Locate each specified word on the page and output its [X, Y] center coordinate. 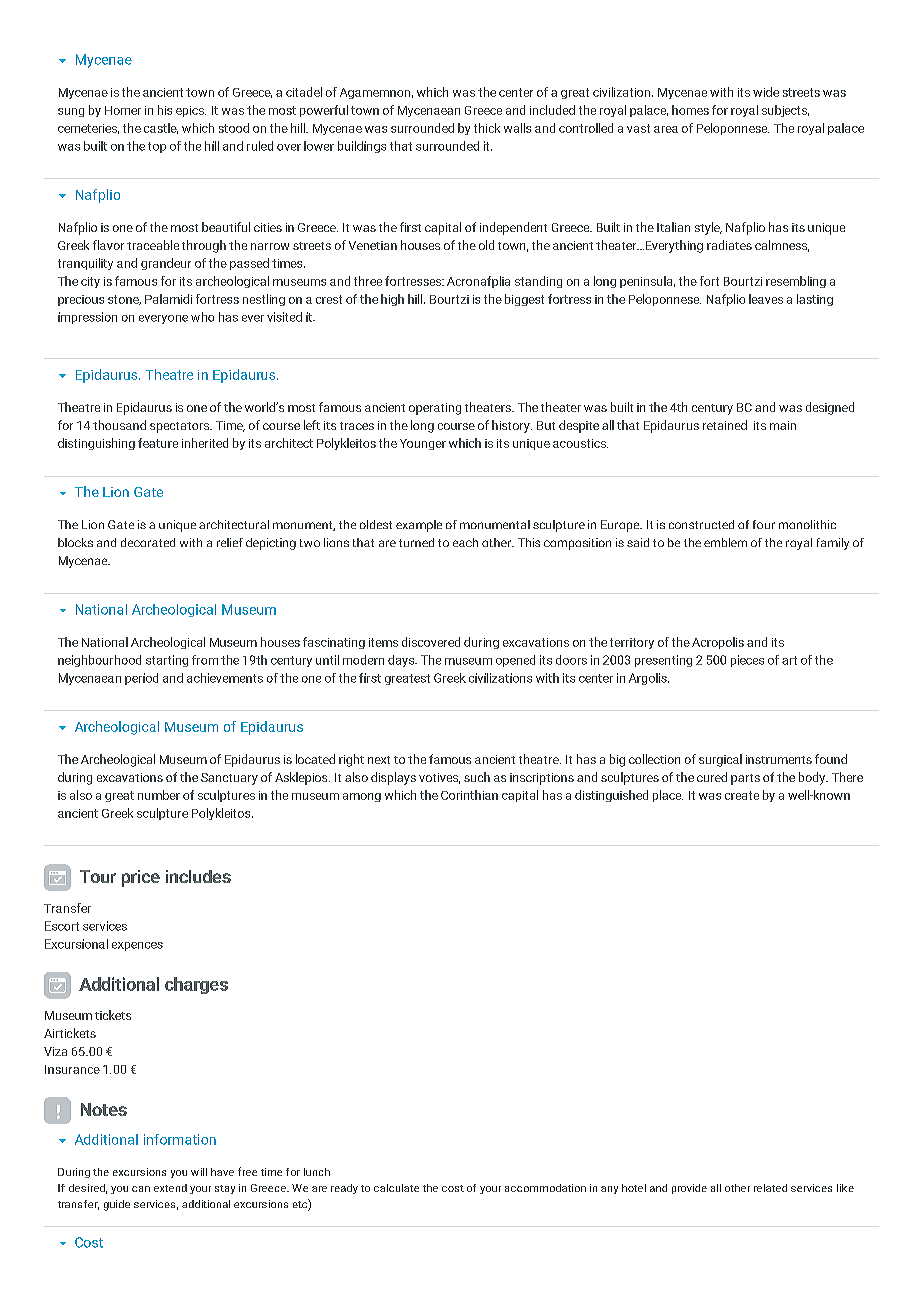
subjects [785, 111]
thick [487, 128]
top [157, 147]
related [770, 1188]
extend [170, 1188]
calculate [396, 1188]
